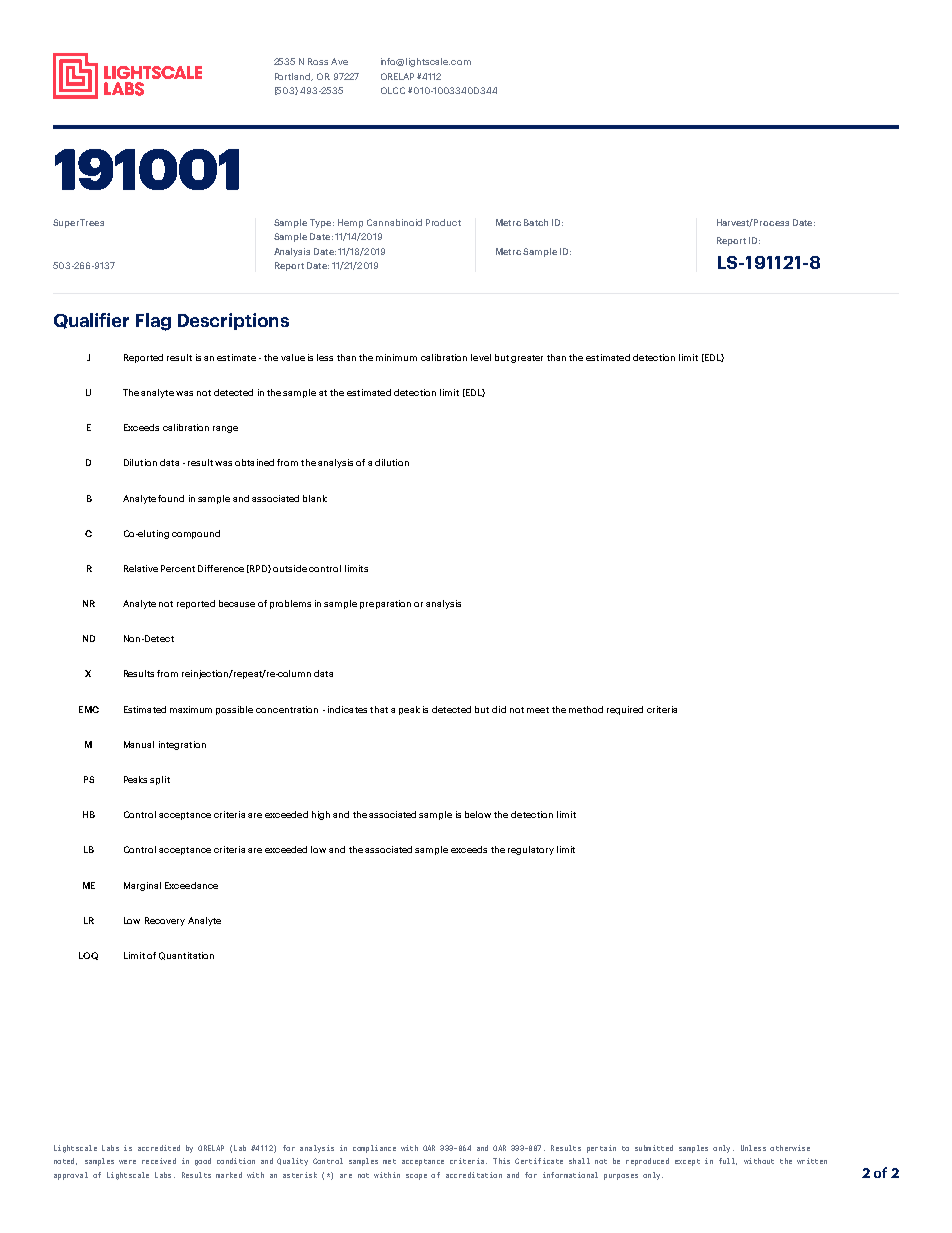  Describe the element at coordinates (536, 222) in the screenshot. I see `Batch` at that location.
